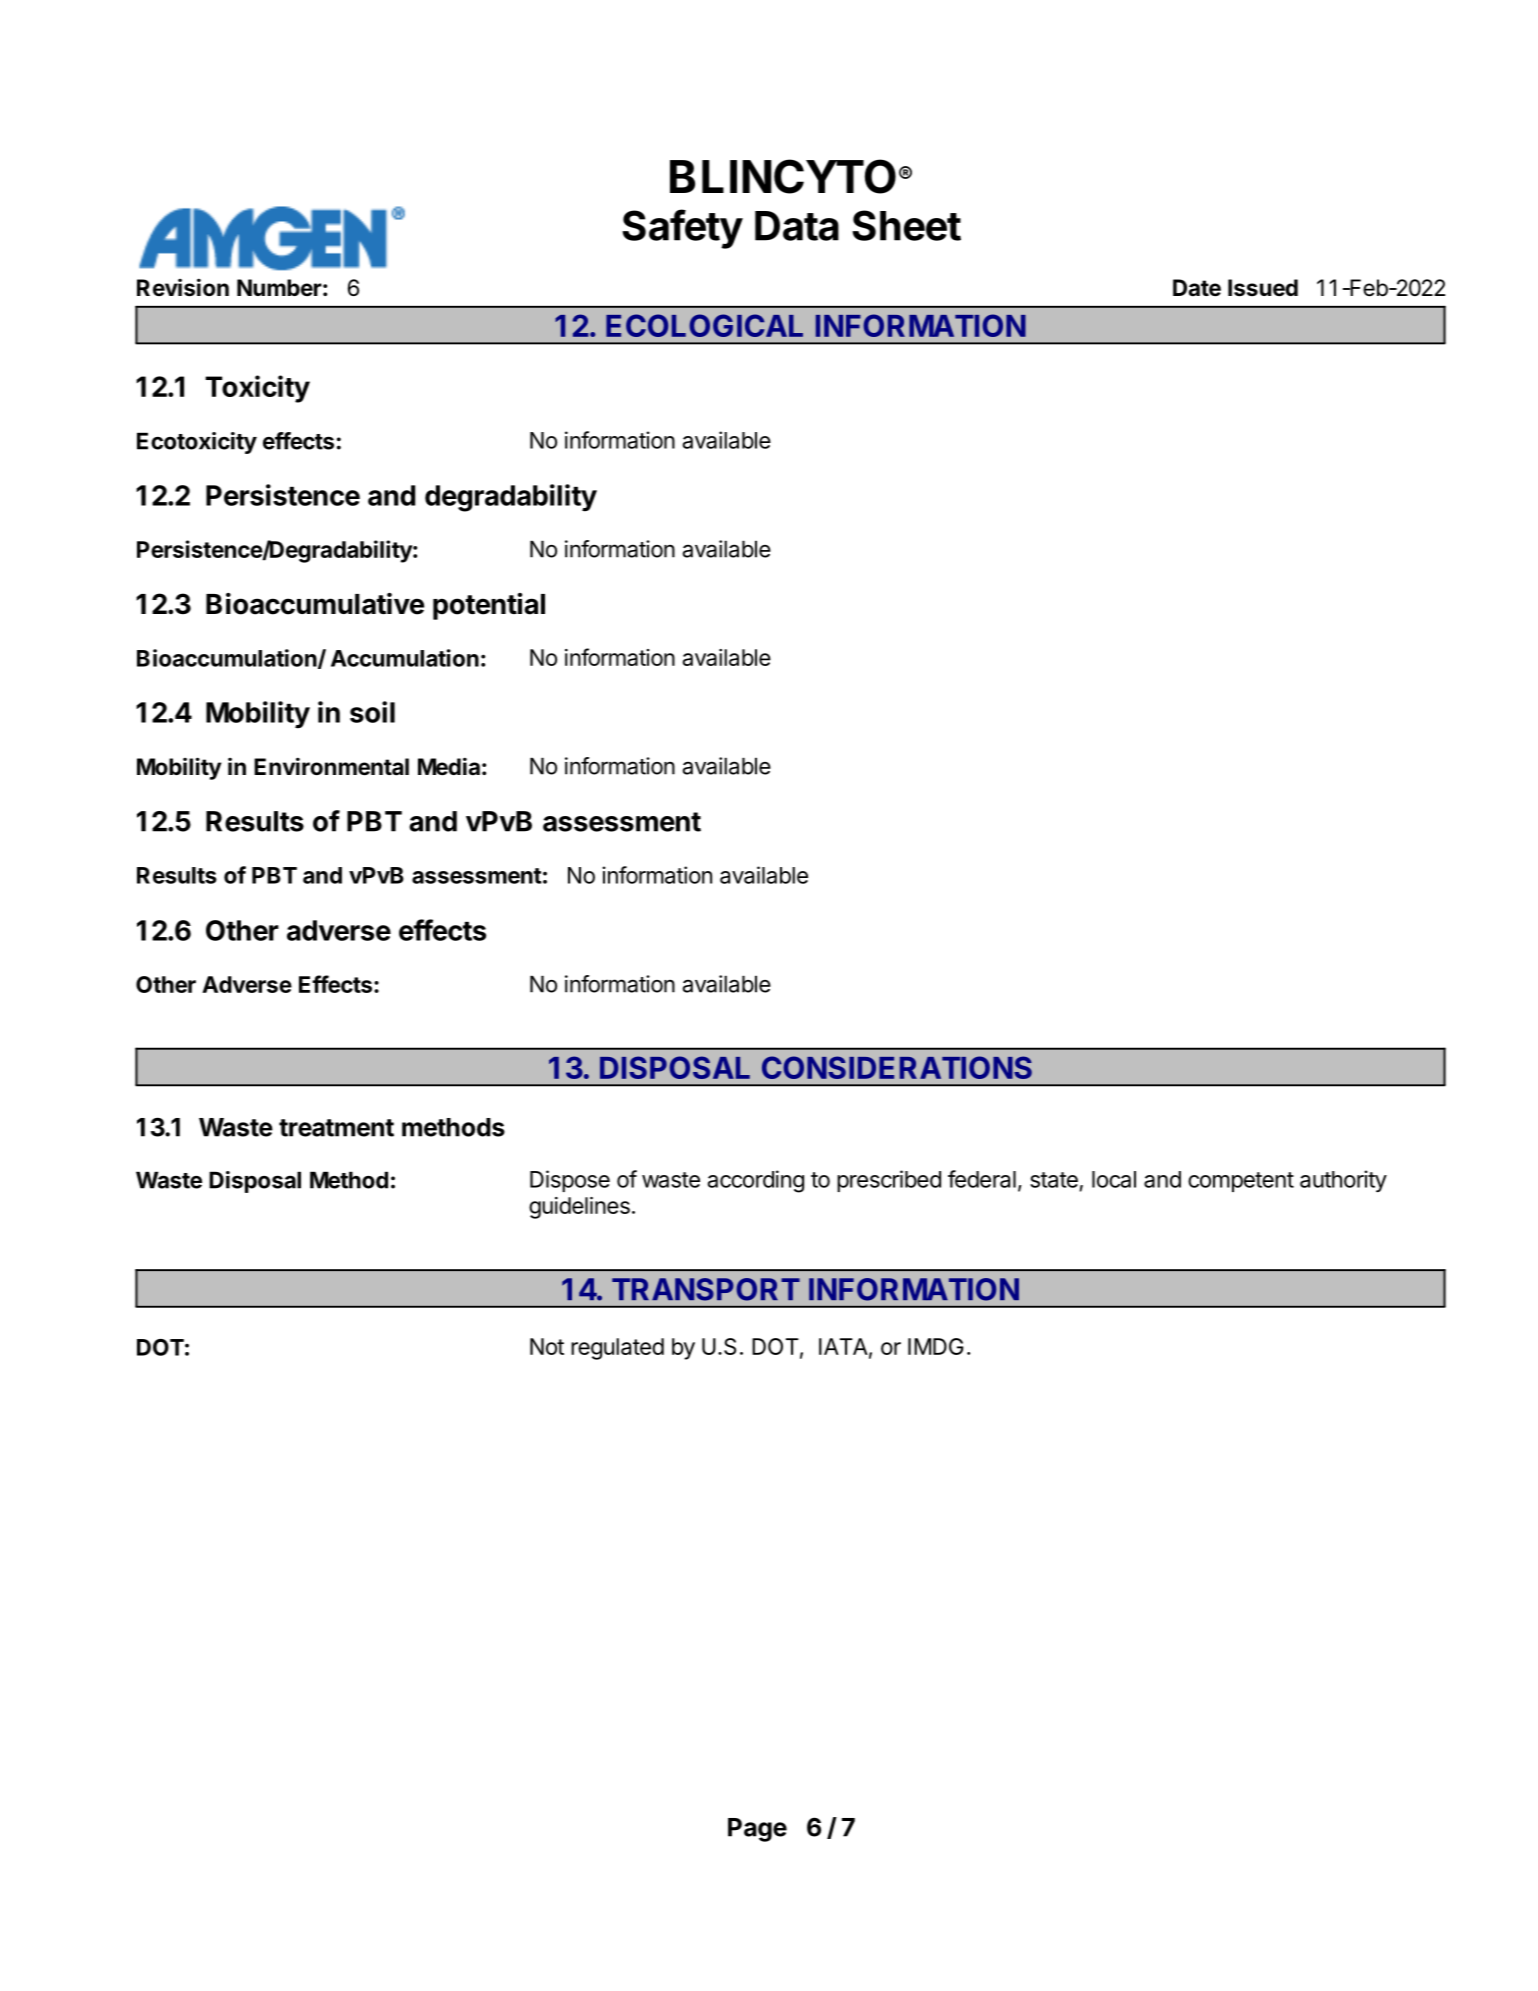  Describe the element at coordinates (617, 1349) in the screenshot. I see `regulated` at that location.
